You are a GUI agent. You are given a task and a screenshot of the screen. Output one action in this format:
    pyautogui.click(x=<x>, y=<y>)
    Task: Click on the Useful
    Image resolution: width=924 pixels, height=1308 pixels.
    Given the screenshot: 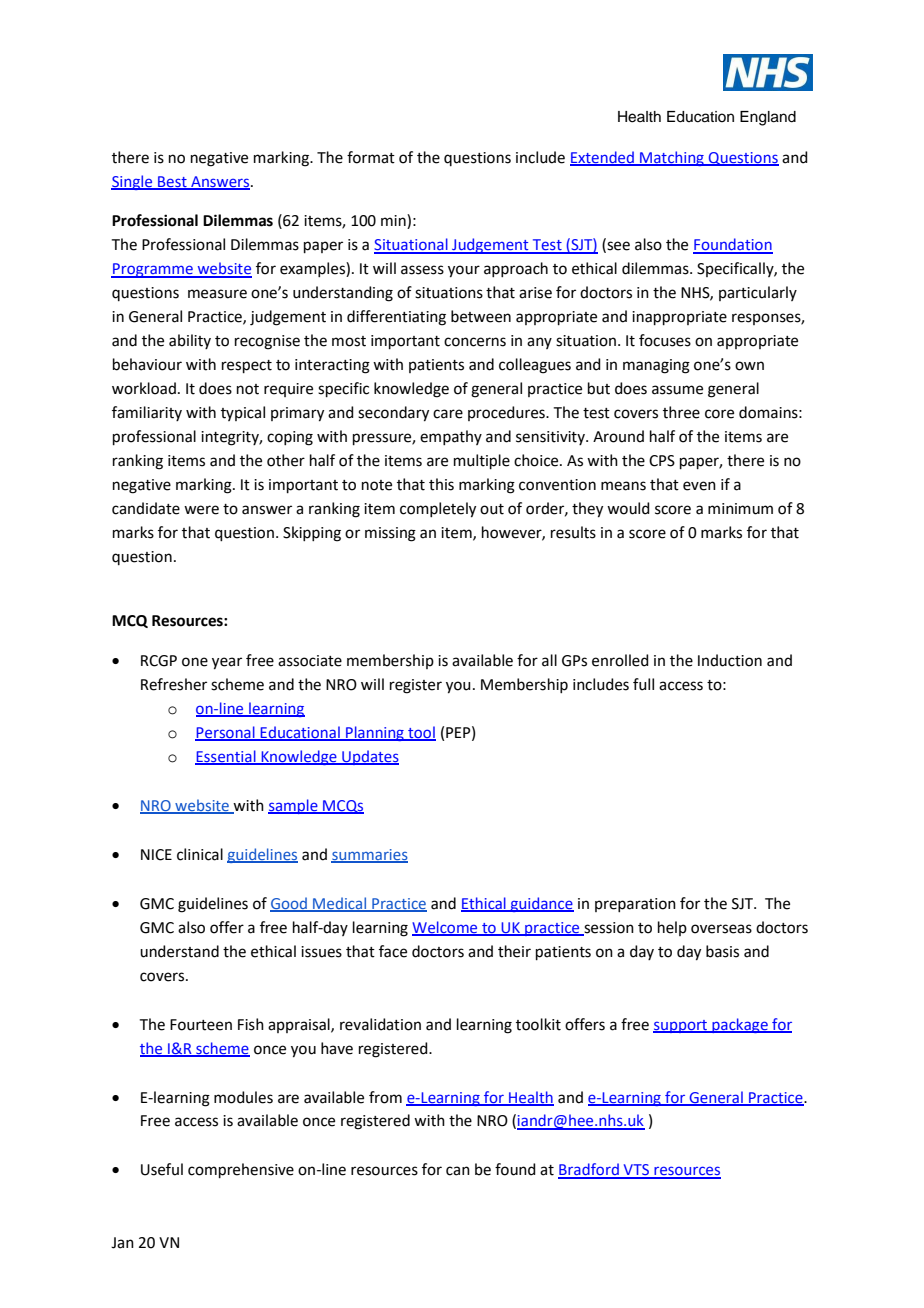 What is the action you would take?
    pyautogui.click(x=162, y=1169)
